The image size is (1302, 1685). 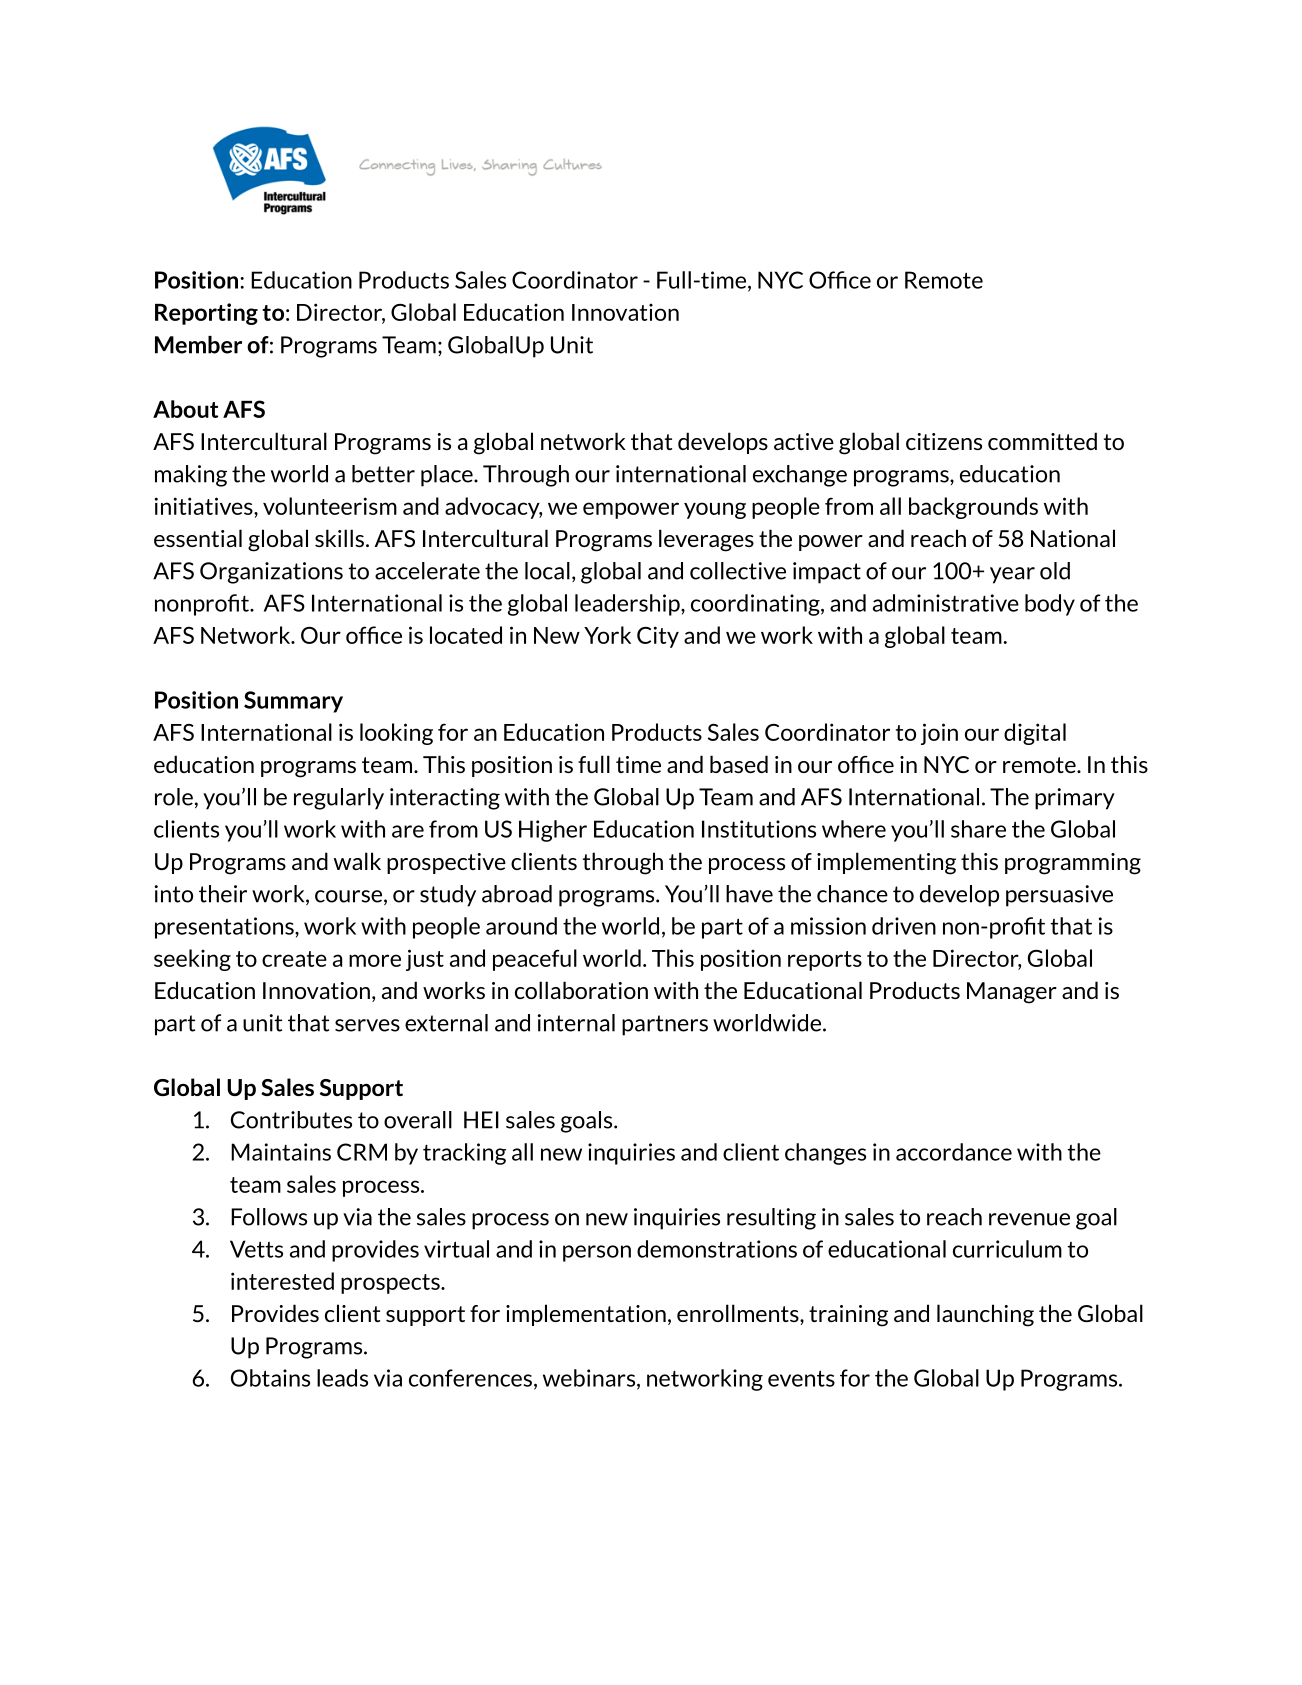 I want to click on walk, so click(x=357, y=861).
